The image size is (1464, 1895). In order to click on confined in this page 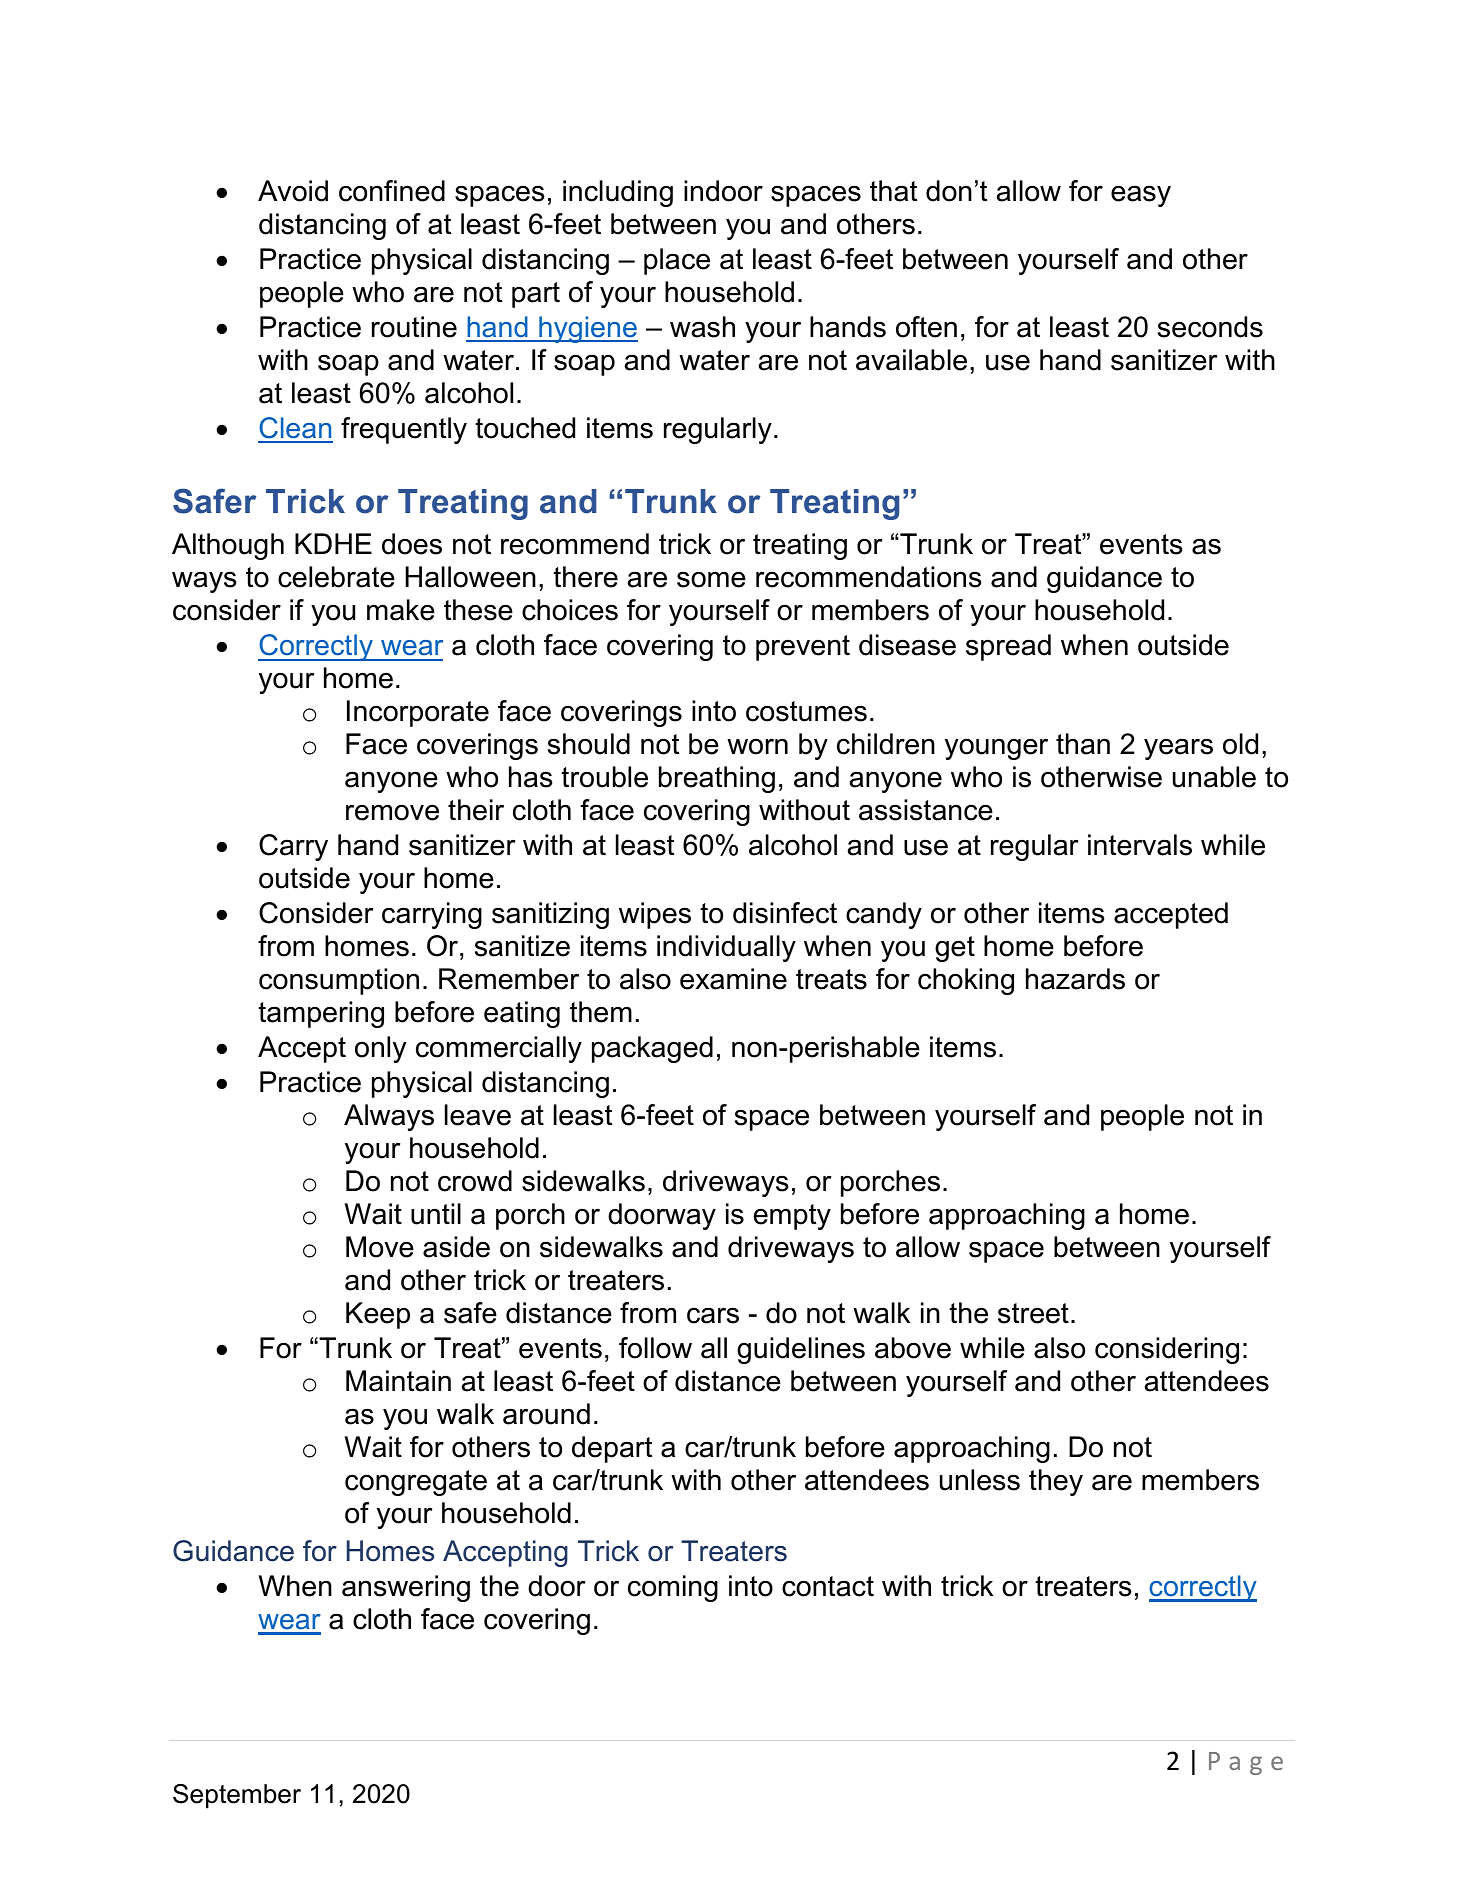, I will do `click(392, 191)`.
